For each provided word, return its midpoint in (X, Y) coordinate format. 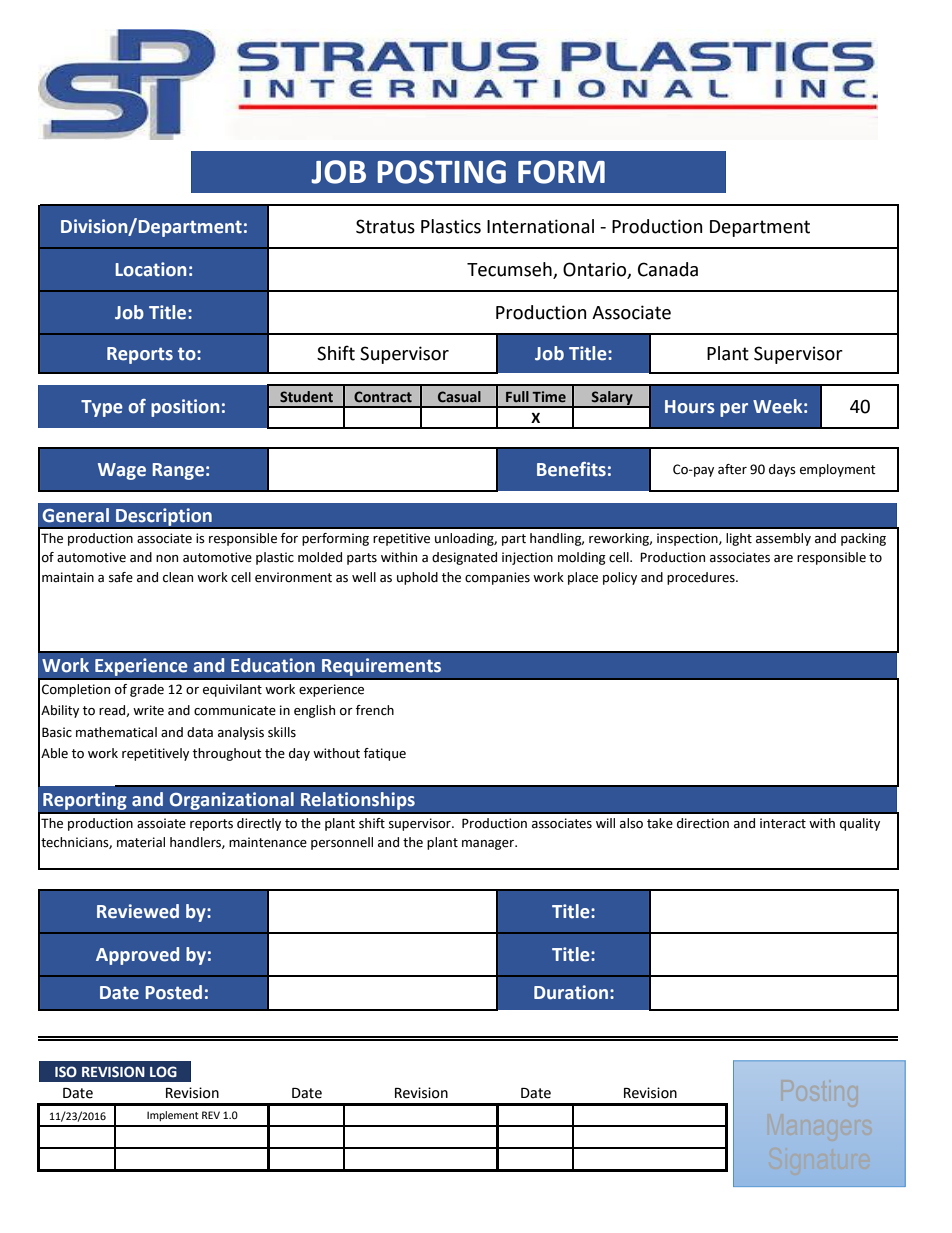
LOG (163, 1071)
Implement (173, 1116)
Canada (668, 269)
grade (147, 690)
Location (150, 269)
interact (783, 823)
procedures (702, 578)
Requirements (381, 667)
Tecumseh (510, 270)
